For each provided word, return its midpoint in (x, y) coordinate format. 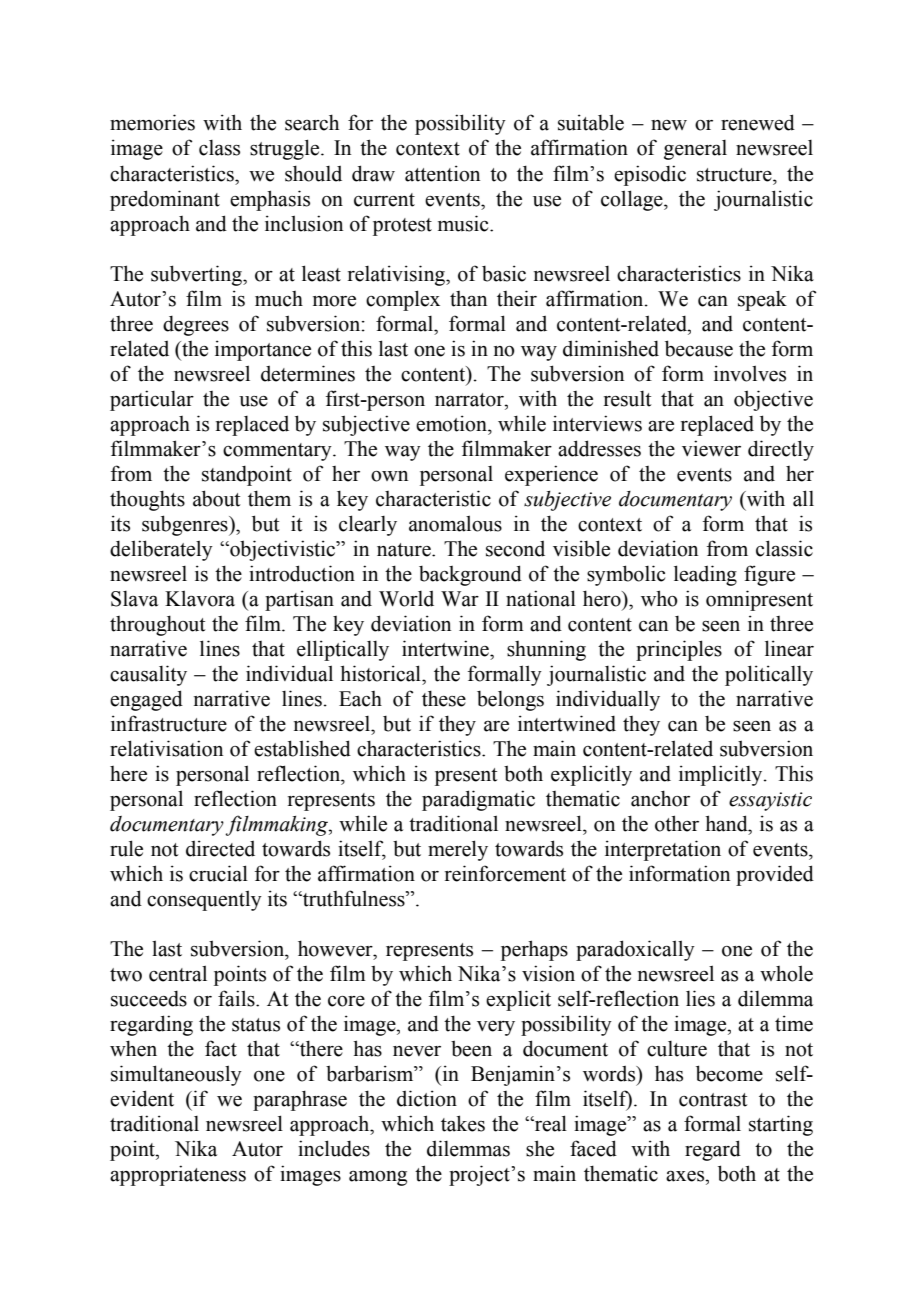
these (444, 698)
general (695, 150)
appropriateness (178, 1175)
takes (463, 1123)
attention (442, 173)
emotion (452, 423)
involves (750, 373)
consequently (204, 900)
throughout (158, 625)
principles (679, 650)
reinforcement (505, 873)
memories (152, 122)
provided (775, 875)
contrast (713, 1100)
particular (152, 400)
